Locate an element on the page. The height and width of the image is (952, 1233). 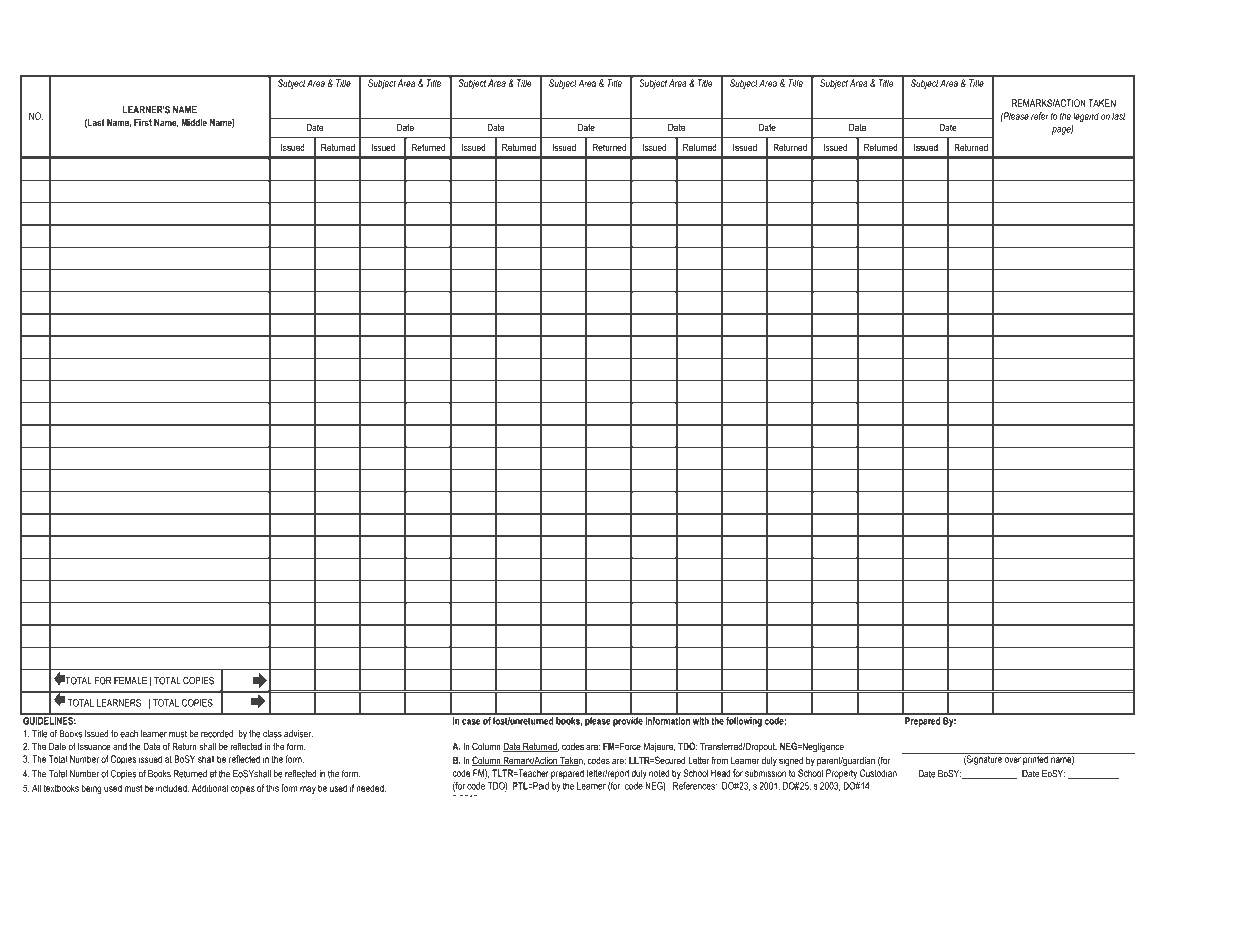
FEMALE is located at coordinates (130, 681).
